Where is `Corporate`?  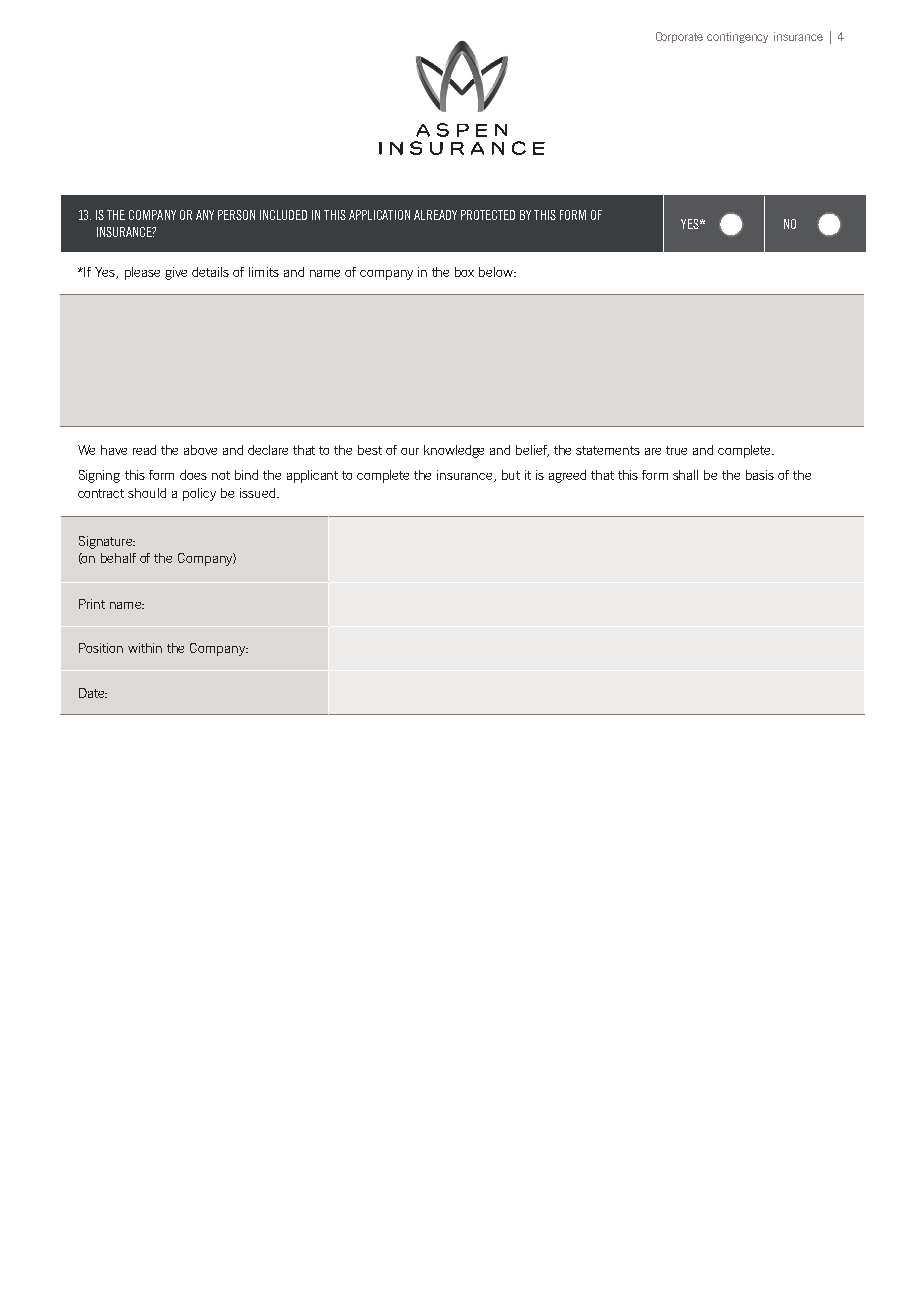
Corporate is located at coordinates (679, 37).
